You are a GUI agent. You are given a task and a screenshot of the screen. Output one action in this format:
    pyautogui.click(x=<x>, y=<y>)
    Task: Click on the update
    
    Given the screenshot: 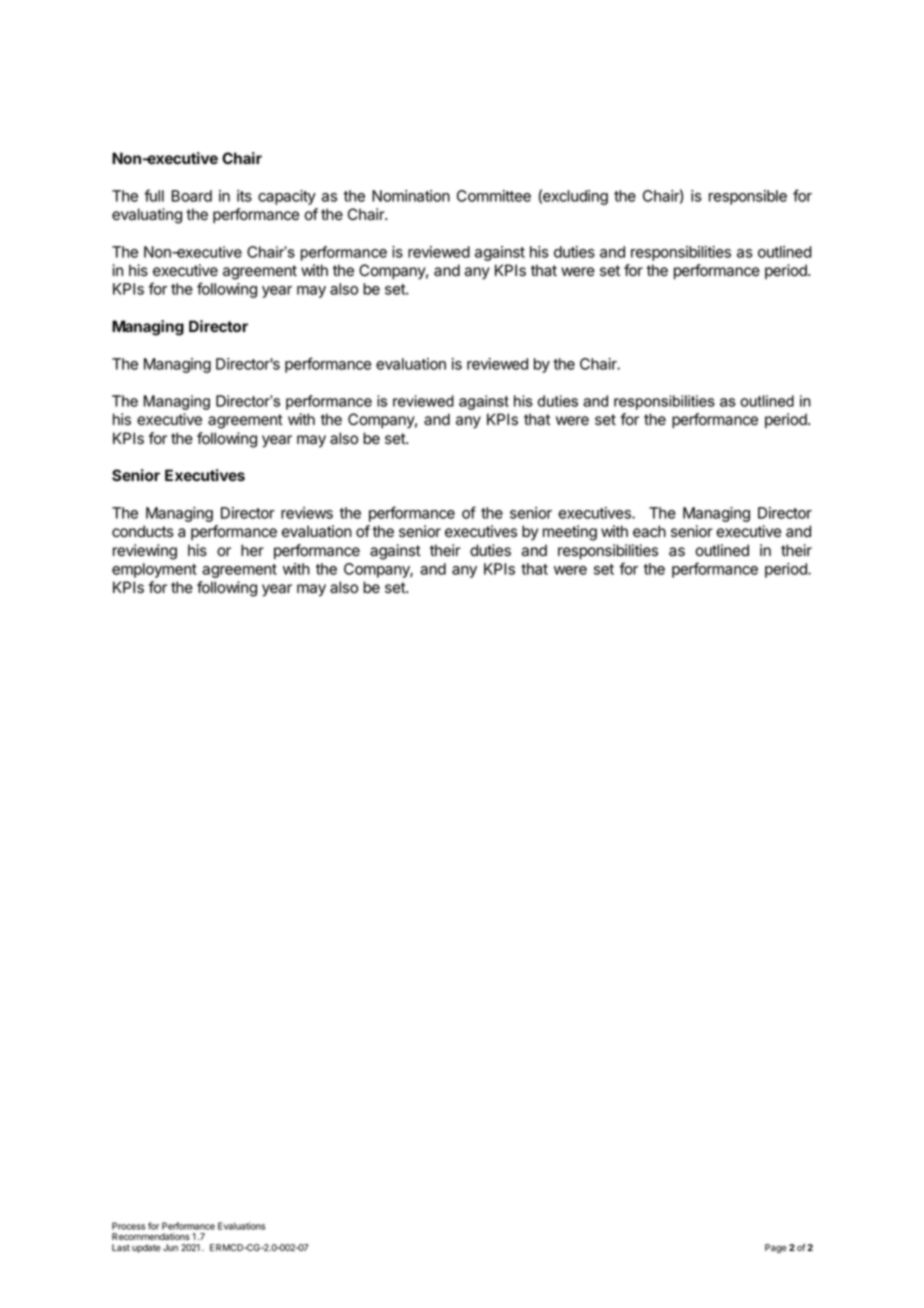 What is the action you would take?
    pyautogui.click(x=146, y=1248)
